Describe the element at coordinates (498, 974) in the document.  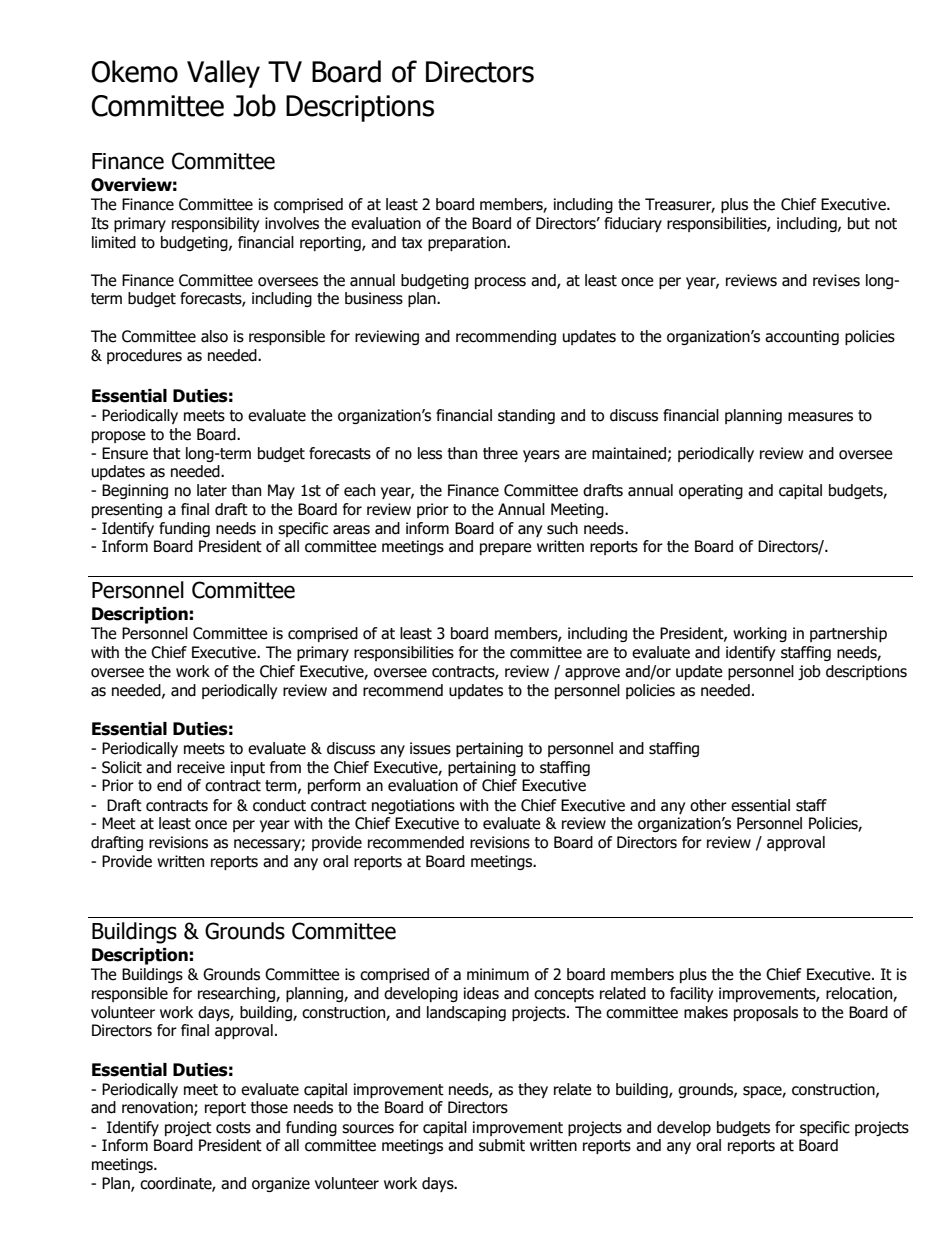
I see `minimum` at that location.
